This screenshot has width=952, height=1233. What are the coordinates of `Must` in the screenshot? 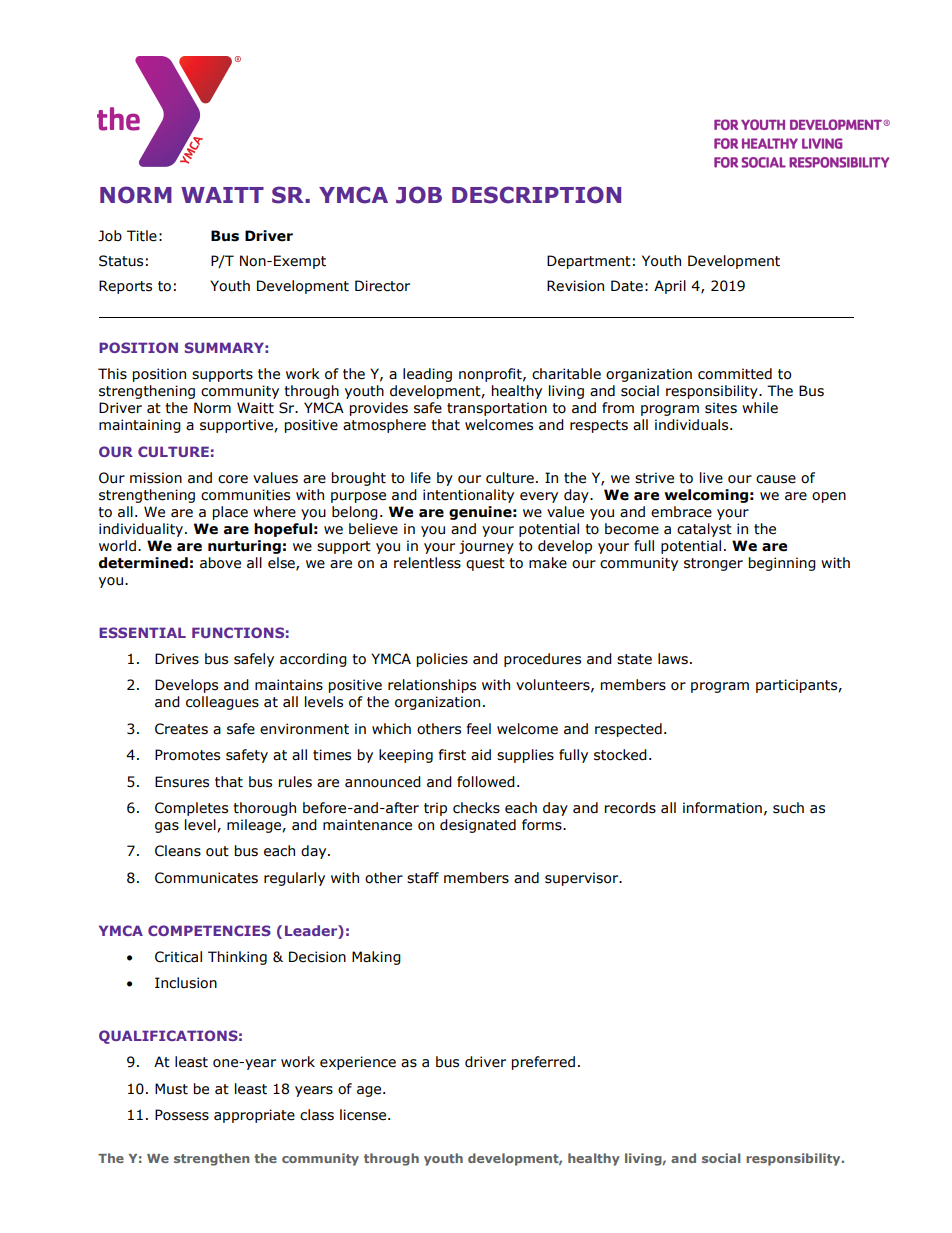 It's located at (171, 1089).
